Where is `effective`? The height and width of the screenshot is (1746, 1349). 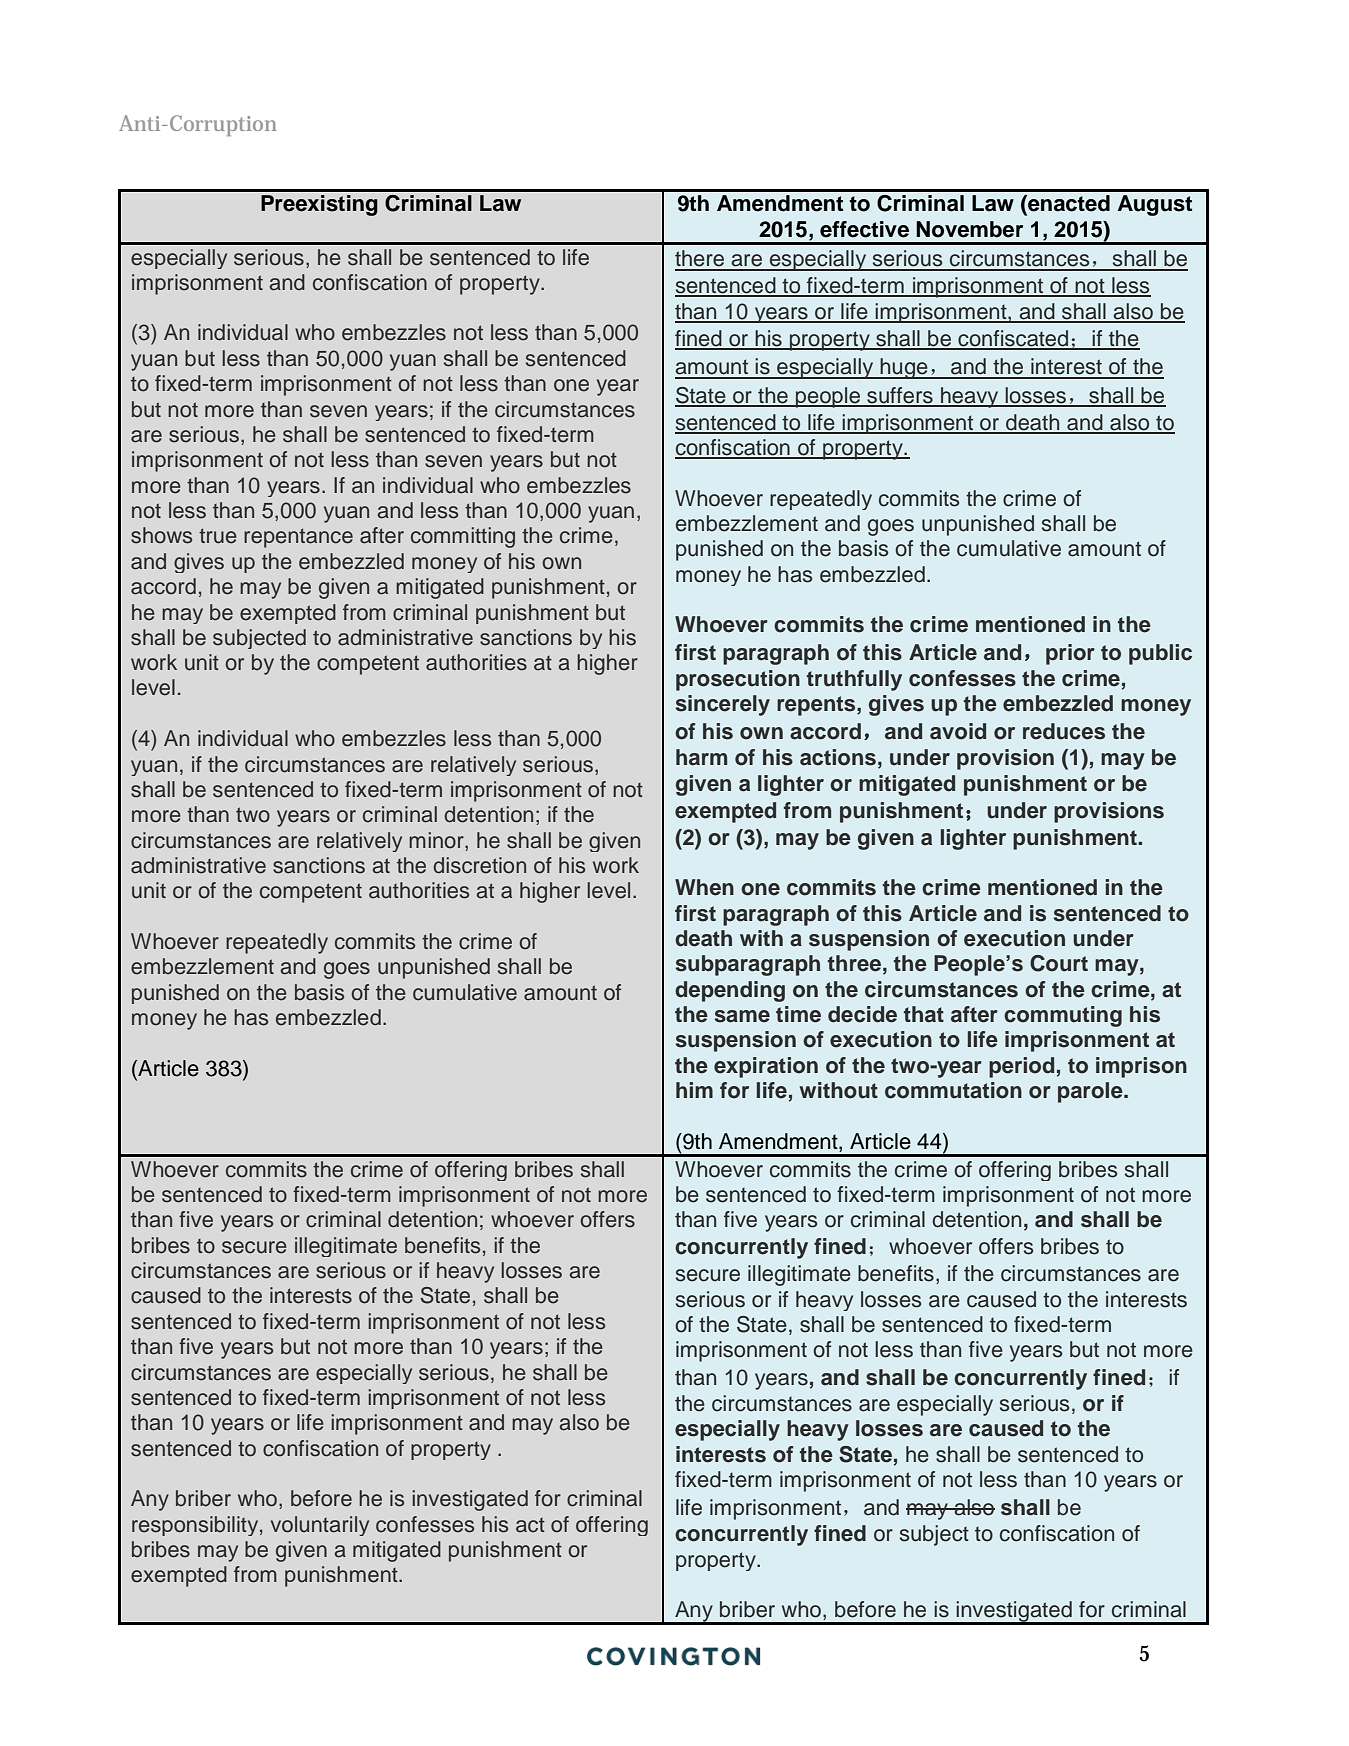
effective is located at coordinates (864, 229).
